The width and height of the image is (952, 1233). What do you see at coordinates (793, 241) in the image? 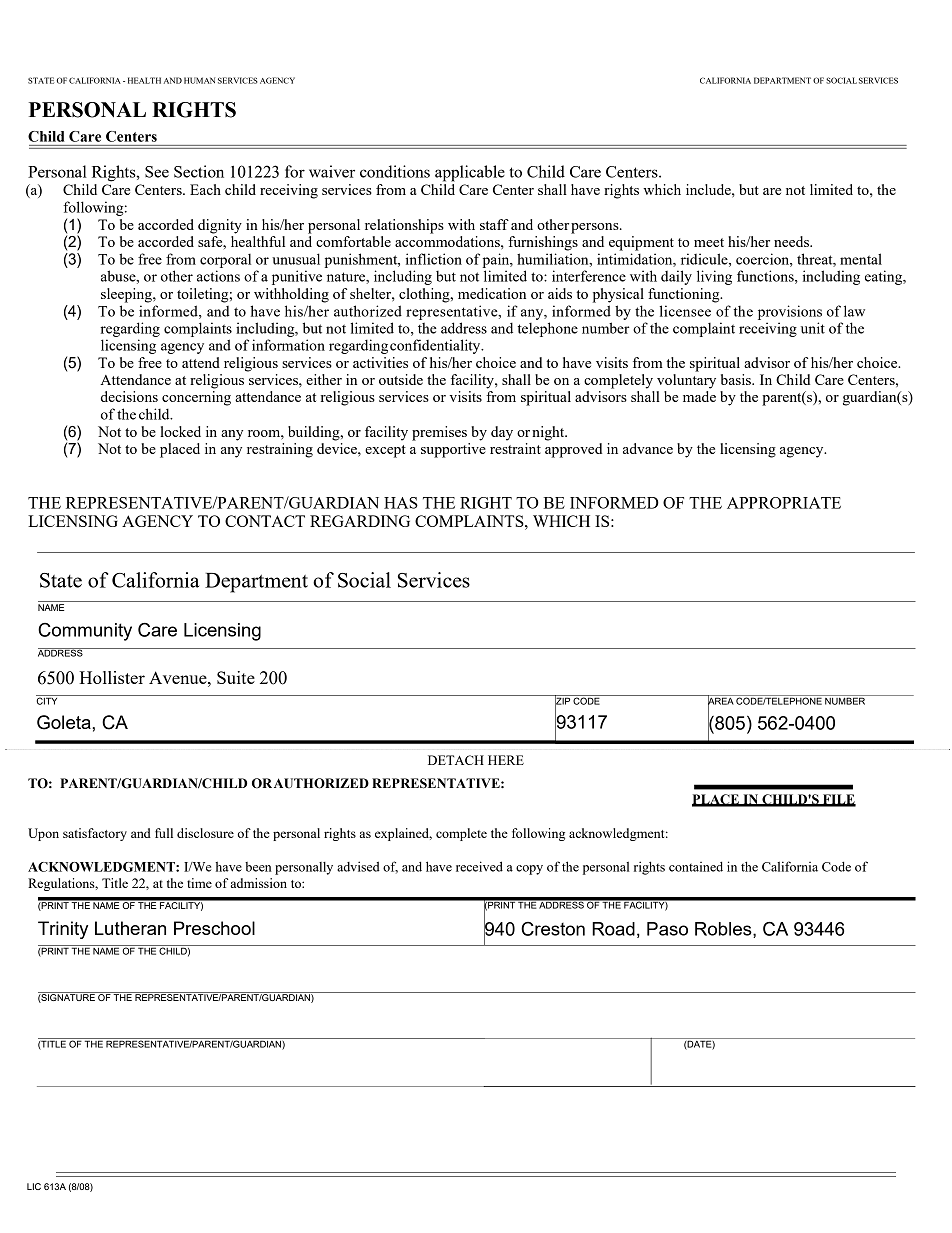
I see `needs` at bounding box center [793, 241].
